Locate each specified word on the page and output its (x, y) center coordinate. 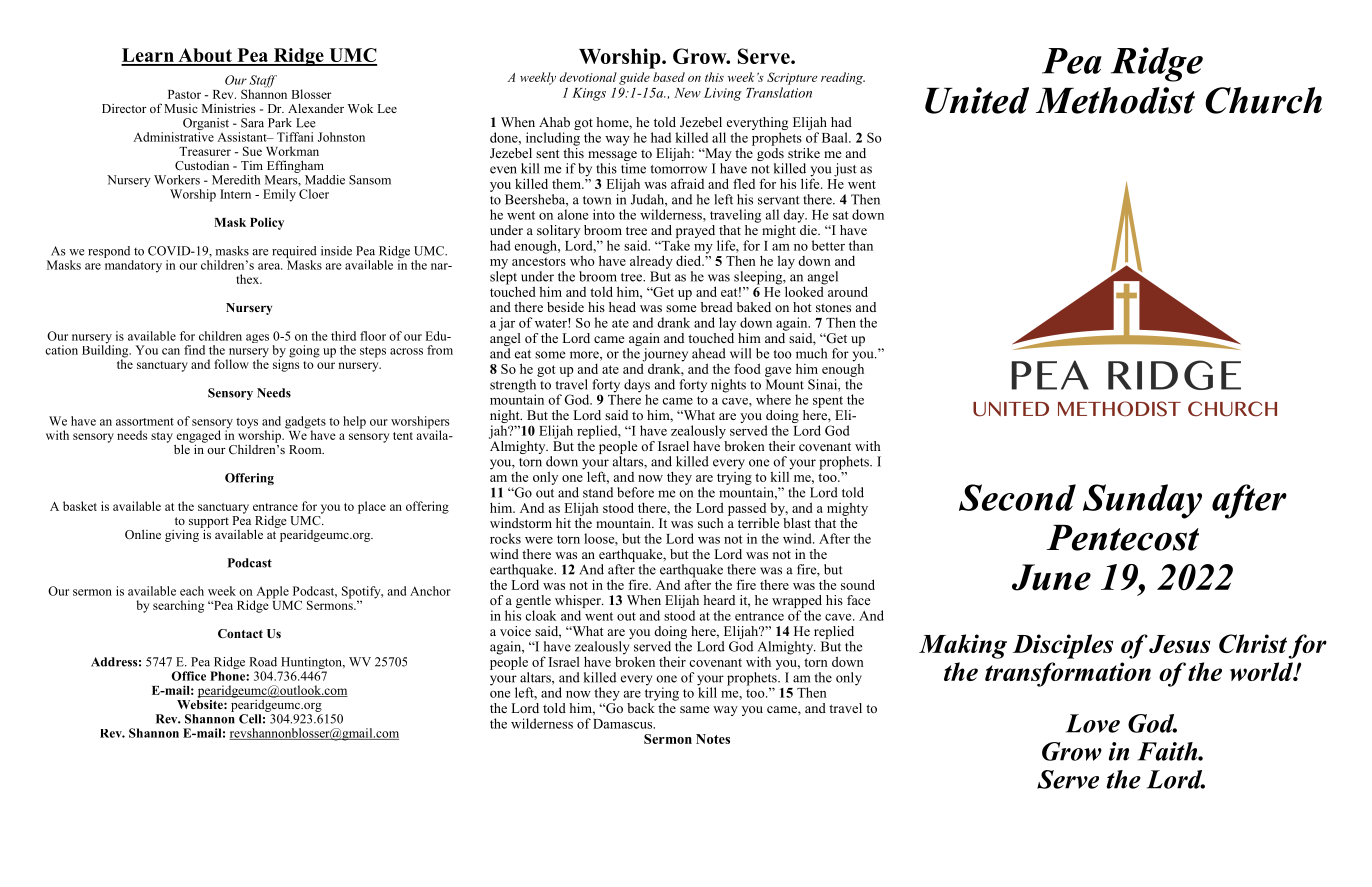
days (637, 387)
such (711, 523)
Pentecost (1122, 538)
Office (189, 676)
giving (183, 534)
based (669, 77)
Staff (263, 82)
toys (247, 423)
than (861, 245)
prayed (695, 233)
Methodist (1115, 100)
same (695, 709)
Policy (267, 223)
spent (828, 402)
